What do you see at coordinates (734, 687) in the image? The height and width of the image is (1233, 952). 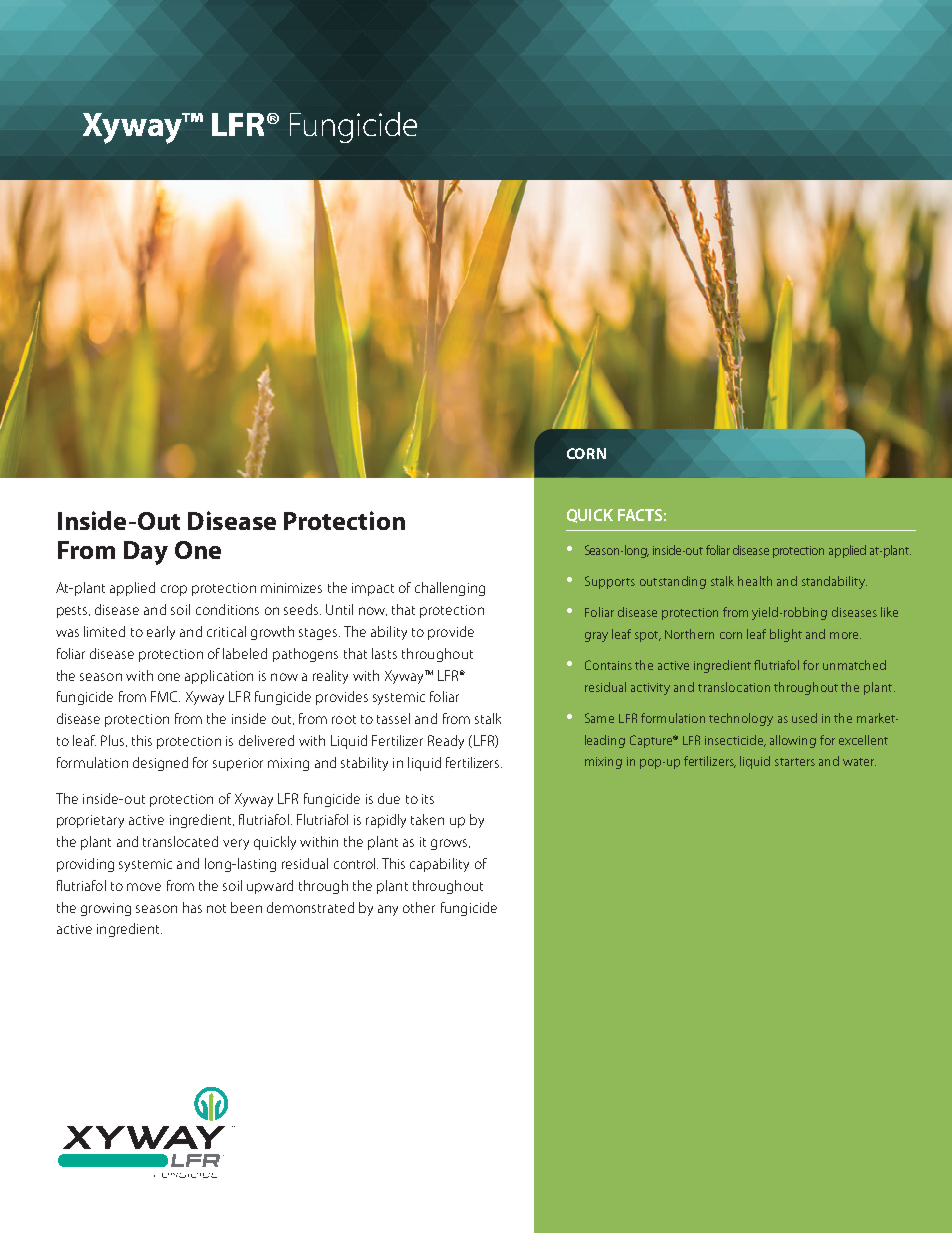 I see `translocation` at bounding box center [734, 687].
